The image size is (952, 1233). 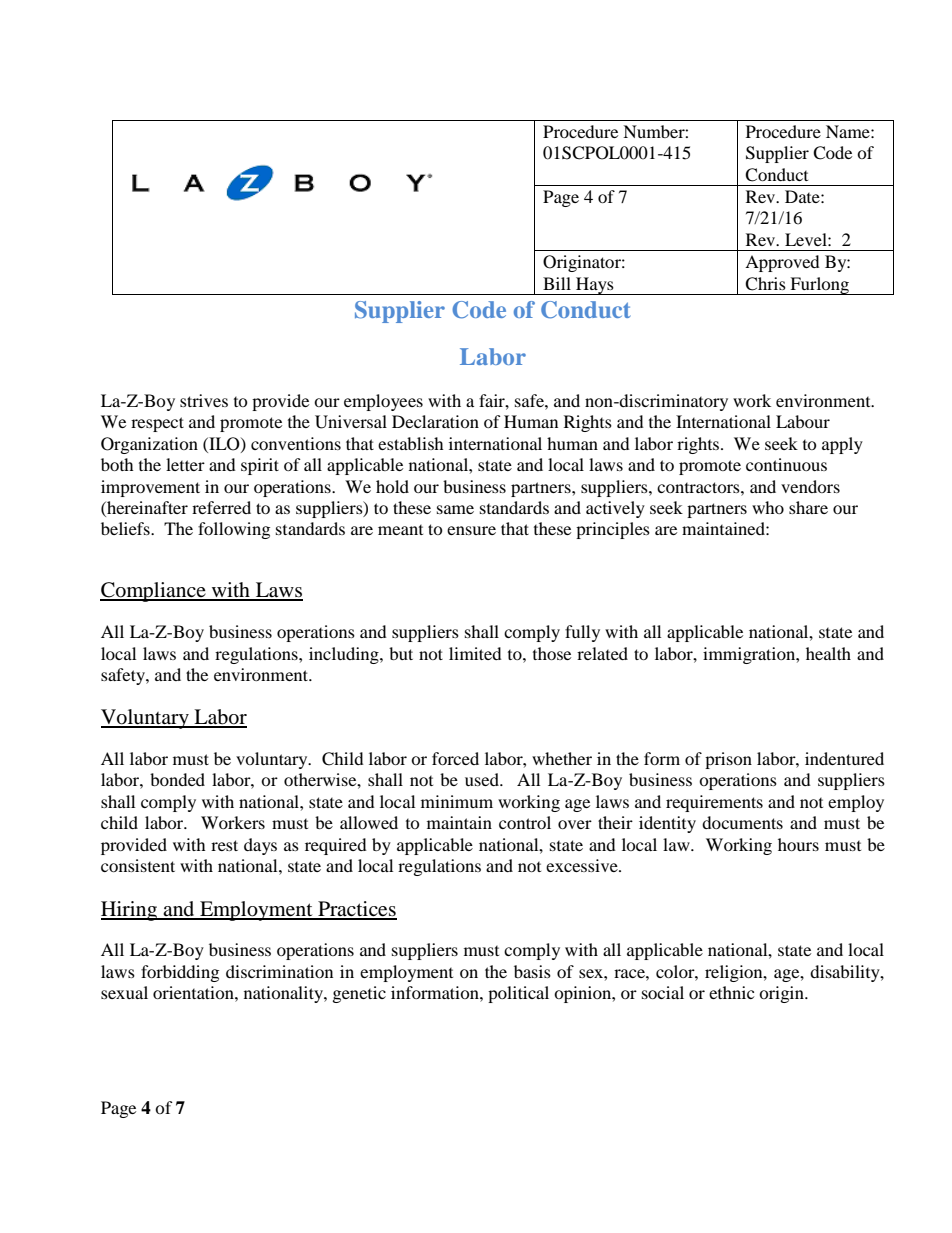 What do you see at coordinates (828, 653) in the screenshot?
I see `health` at bounding box center [828, 653].
